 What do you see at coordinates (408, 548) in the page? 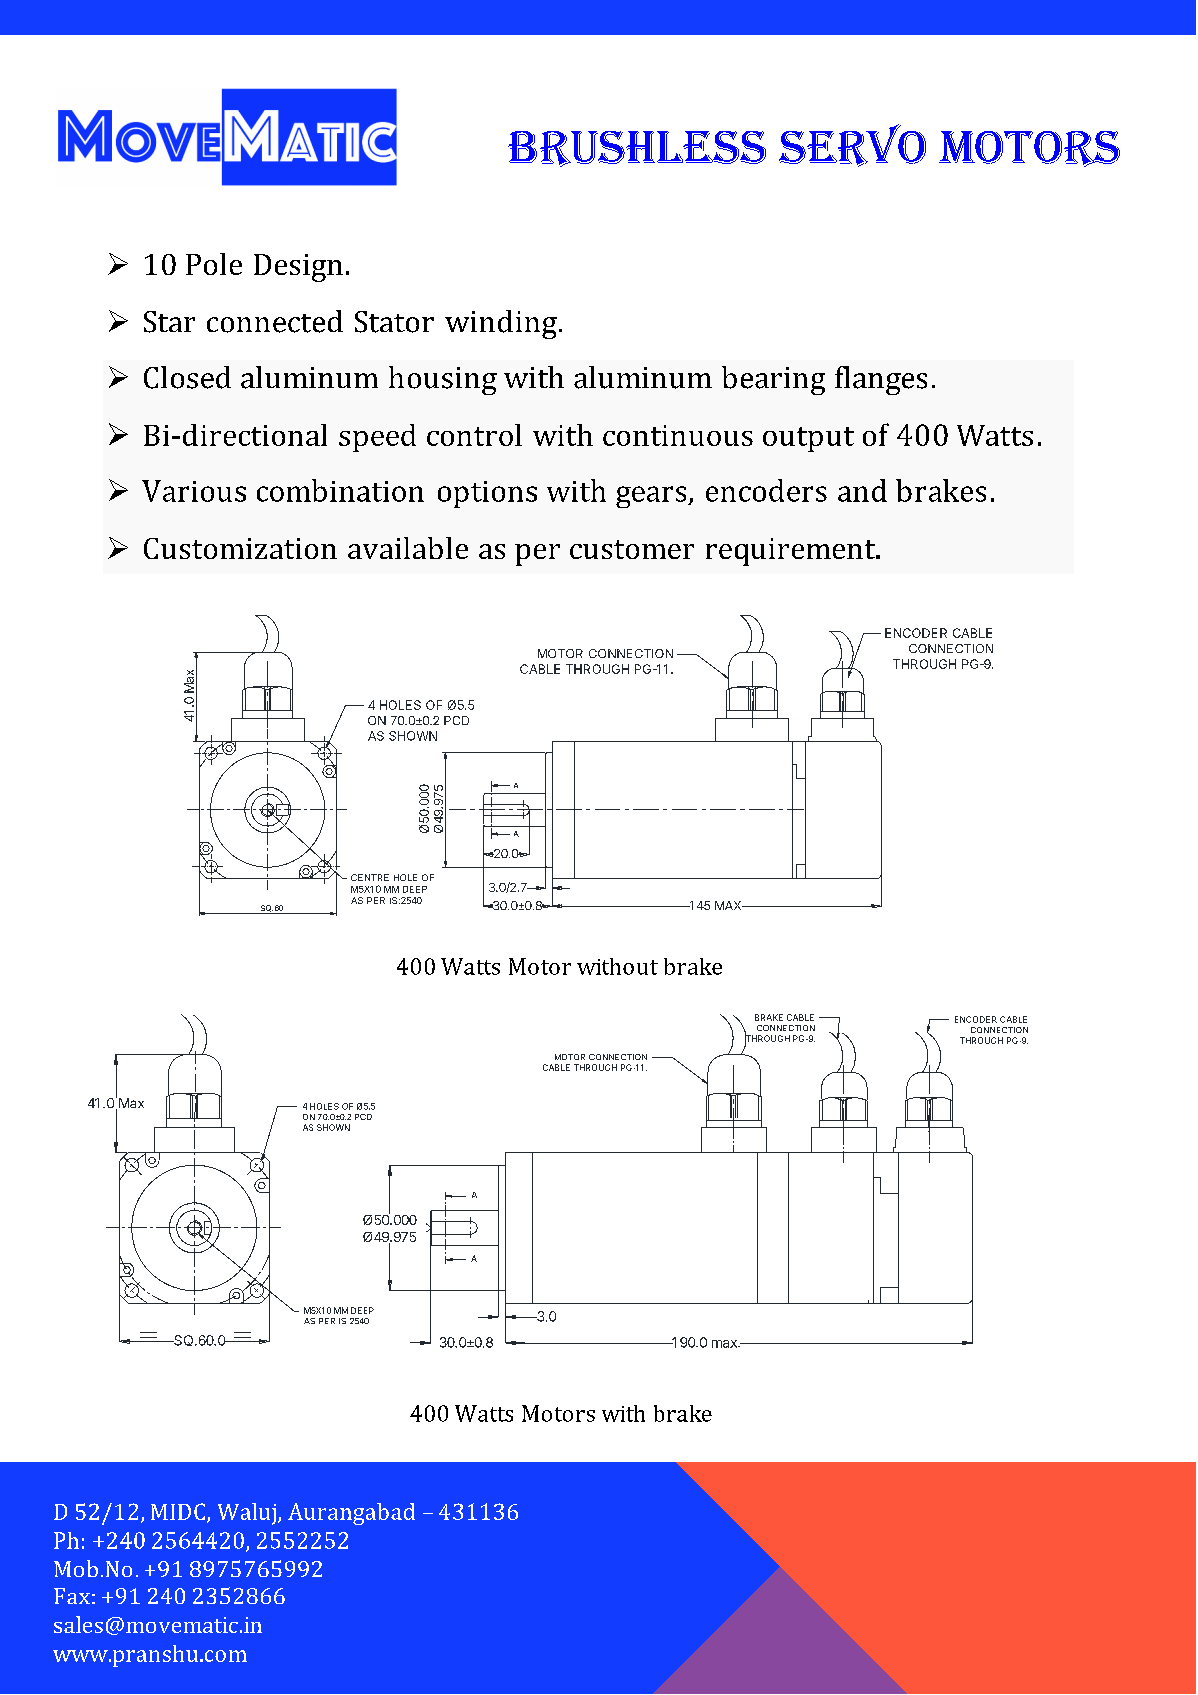
I see `available` at bounding box center [408, 548].
